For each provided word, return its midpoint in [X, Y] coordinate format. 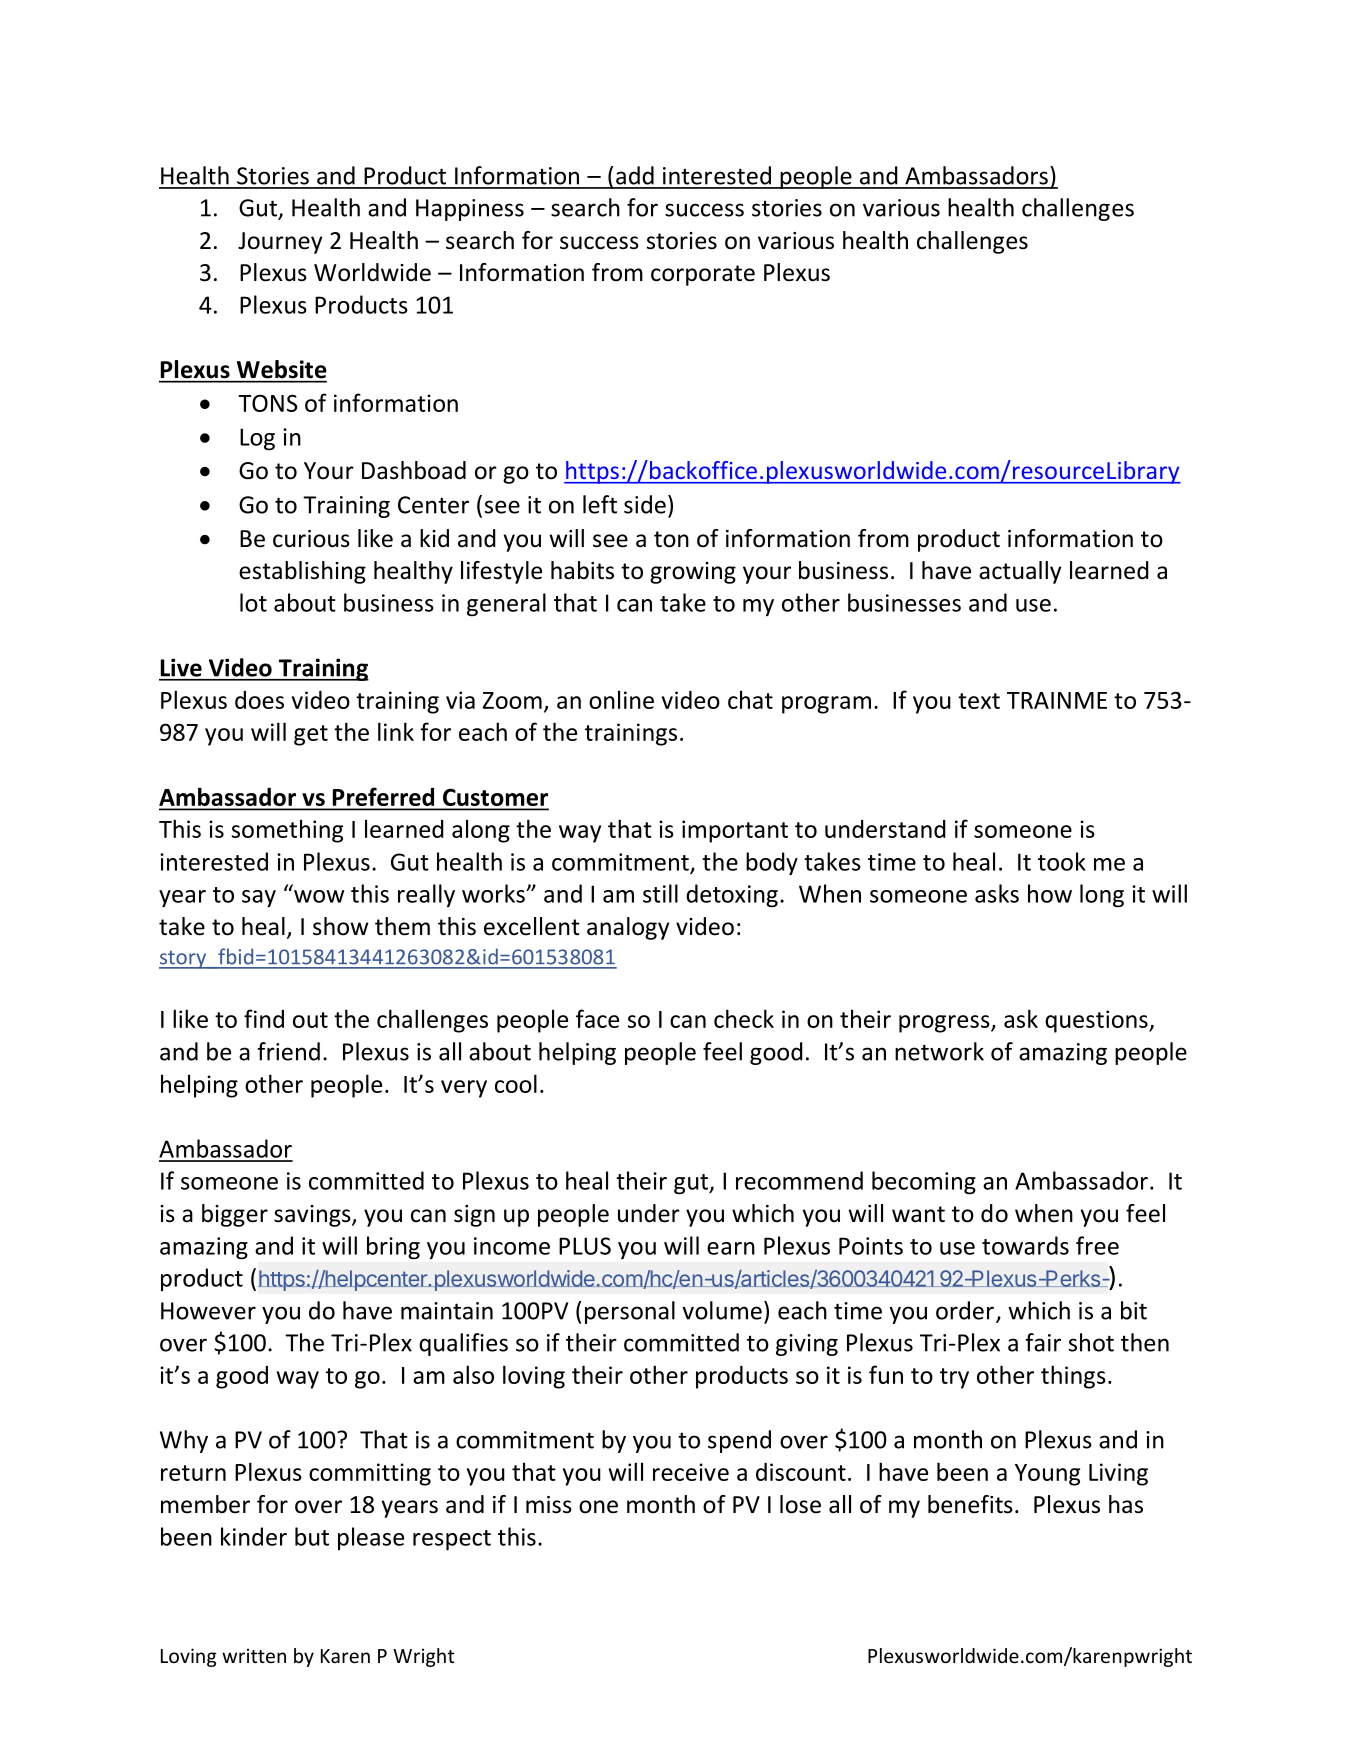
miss [549, 1505]
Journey [280, 243]
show [340, 926]
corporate [703, 275]
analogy [628, 928]
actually [1020, 572]
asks [997, 893]
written [254, 1655]
